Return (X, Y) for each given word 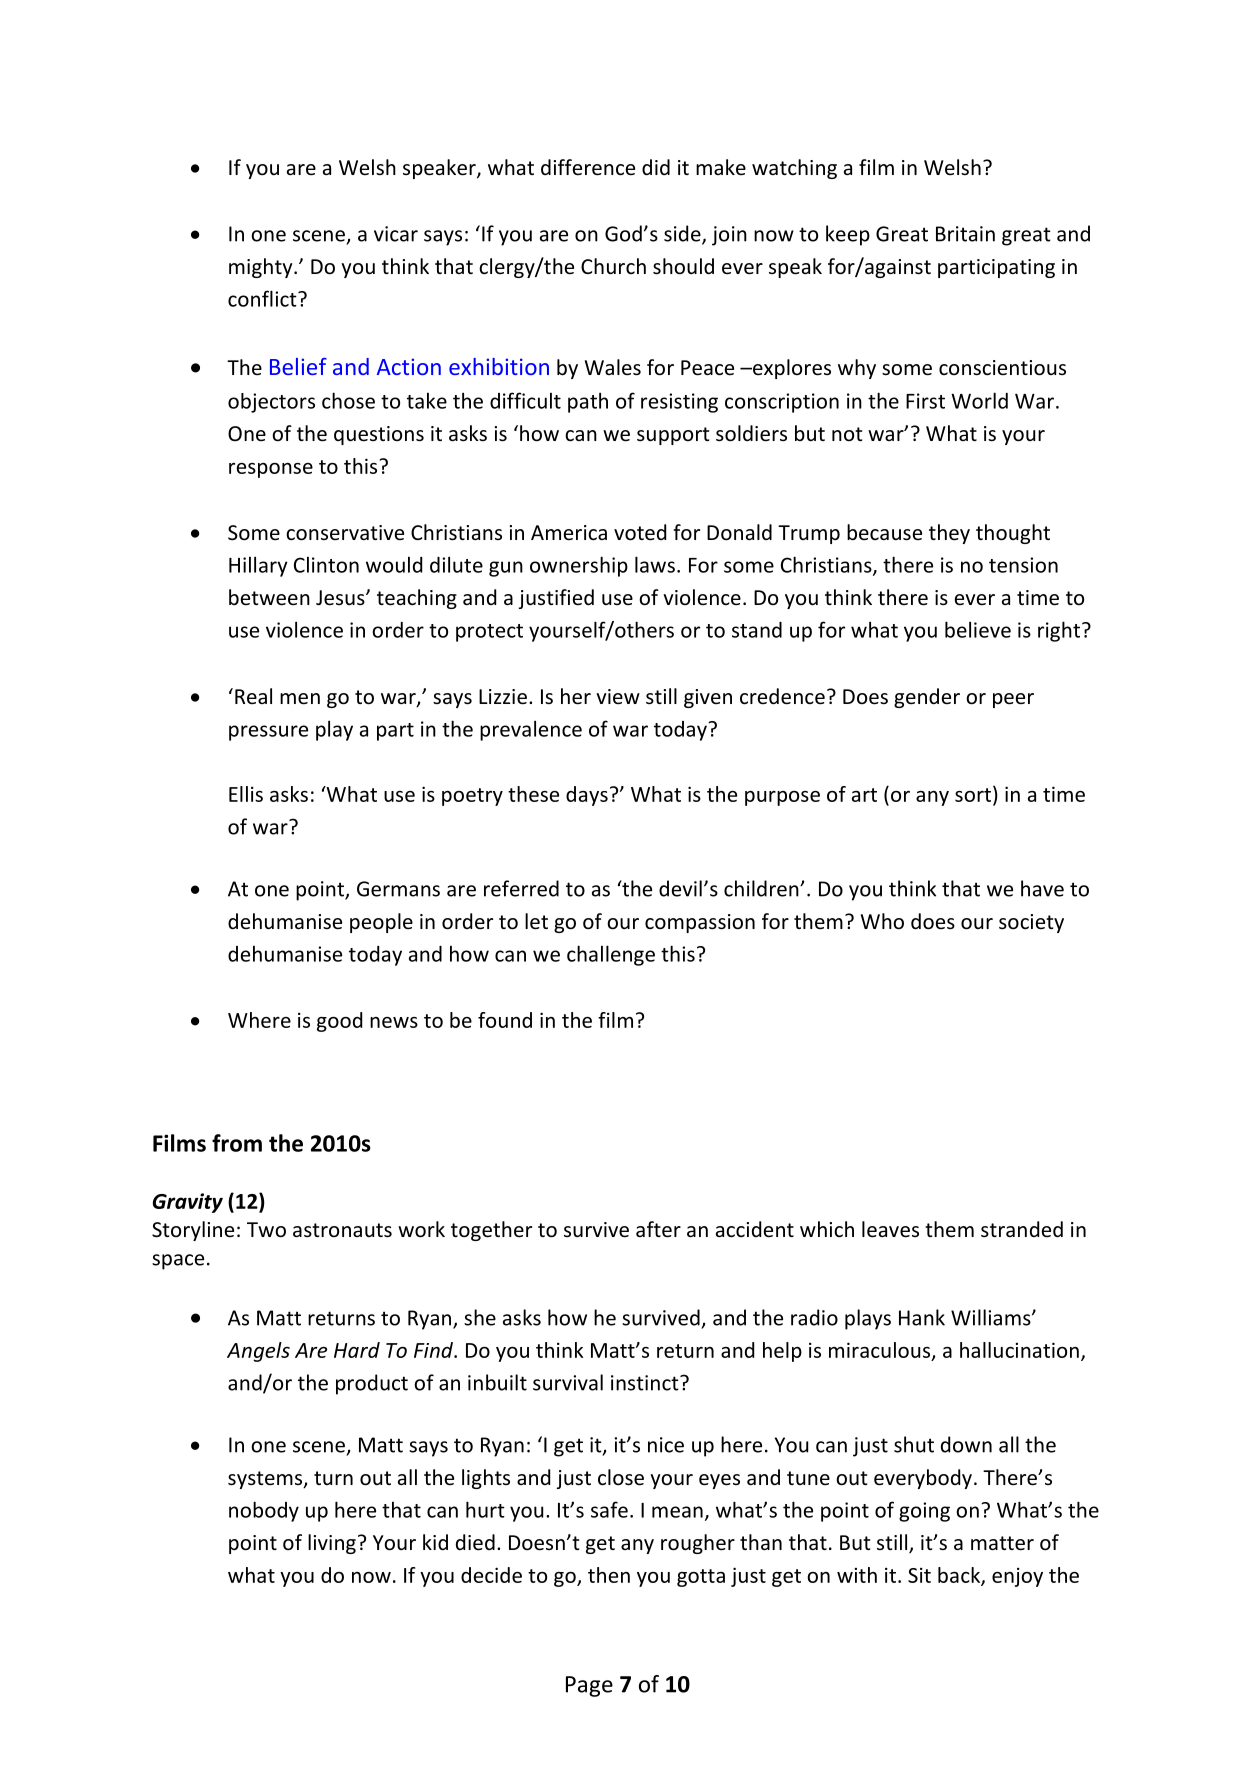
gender (927, 698)
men (300, 699)
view (618, 696)
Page (589, 1686)
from (237, 1143)
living (332, 1544)
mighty (262, 268)
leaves (890, 1229)
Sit (919, 1575)
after (658, 1229)
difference (588, 167)
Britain (965, 234)
